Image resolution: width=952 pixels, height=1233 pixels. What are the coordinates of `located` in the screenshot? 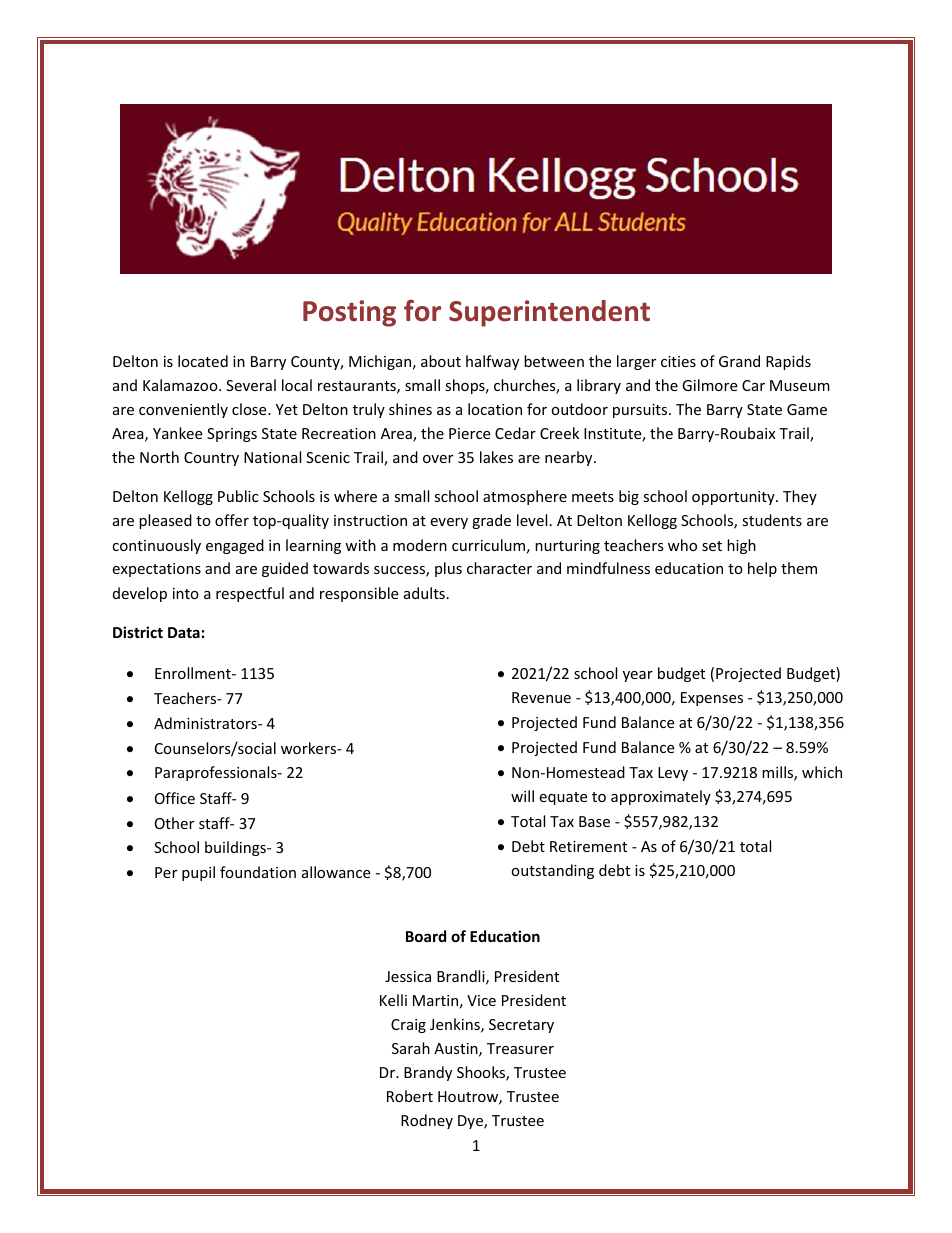 It's located at (203, 361).
